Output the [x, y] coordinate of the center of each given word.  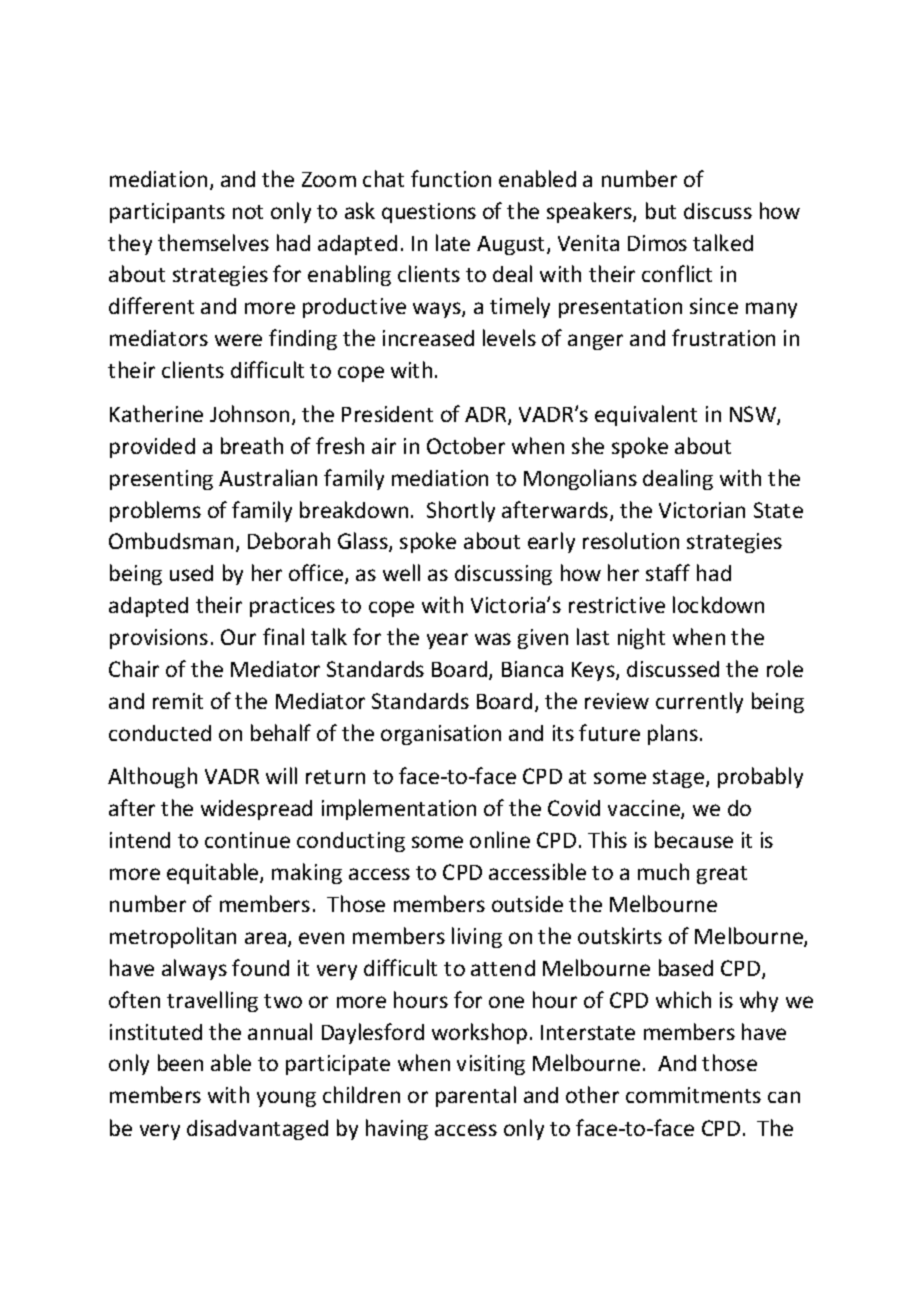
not [248, 212]
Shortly [461, 511]
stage [680, 779]
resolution [631, 540]
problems [155, 511]
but [661, 210]
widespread [256, 810]
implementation [399, 809]
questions [429, 213]
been [180, 1062]
